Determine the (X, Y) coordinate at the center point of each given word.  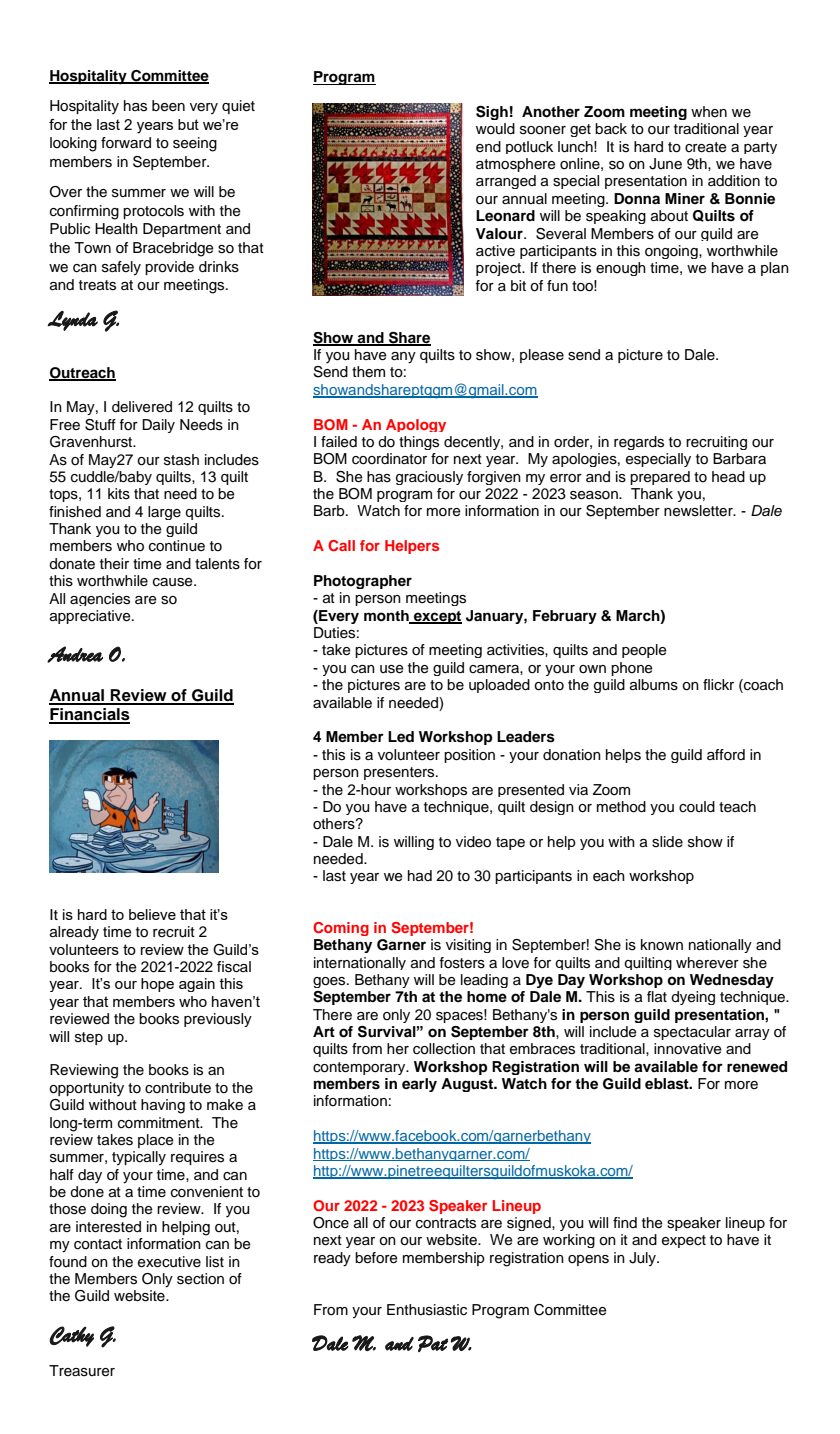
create (706, 147)
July (643, 1259)
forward (126, 143)
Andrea (75, 654)
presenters (400, 773)
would (495, 129)
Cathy (71, 1336)
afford (726, 755)
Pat (433, 1343)
